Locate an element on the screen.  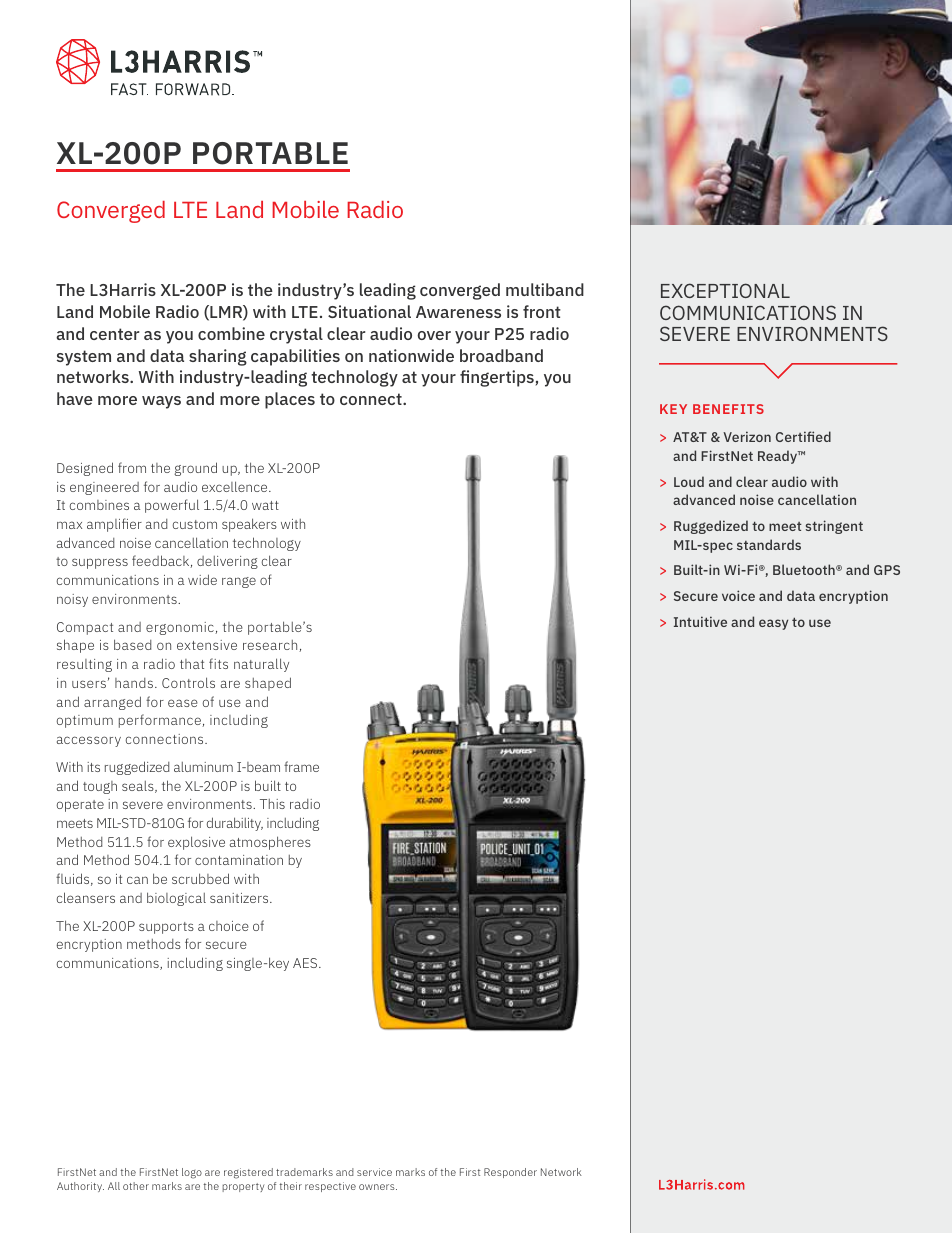
center is located at coordinates (114, 334).
